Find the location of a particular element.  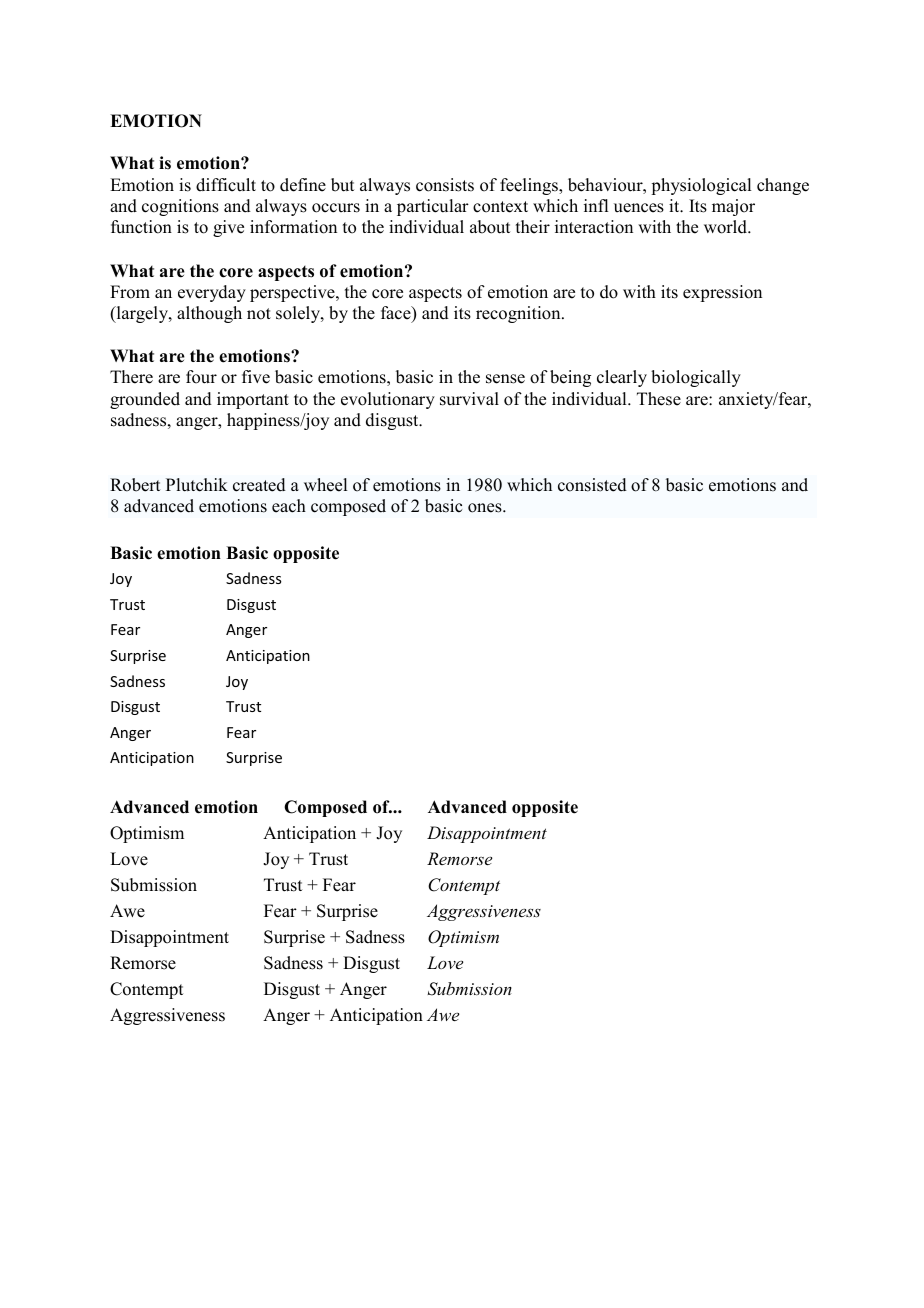

four is located at coordinates (201, 377).
